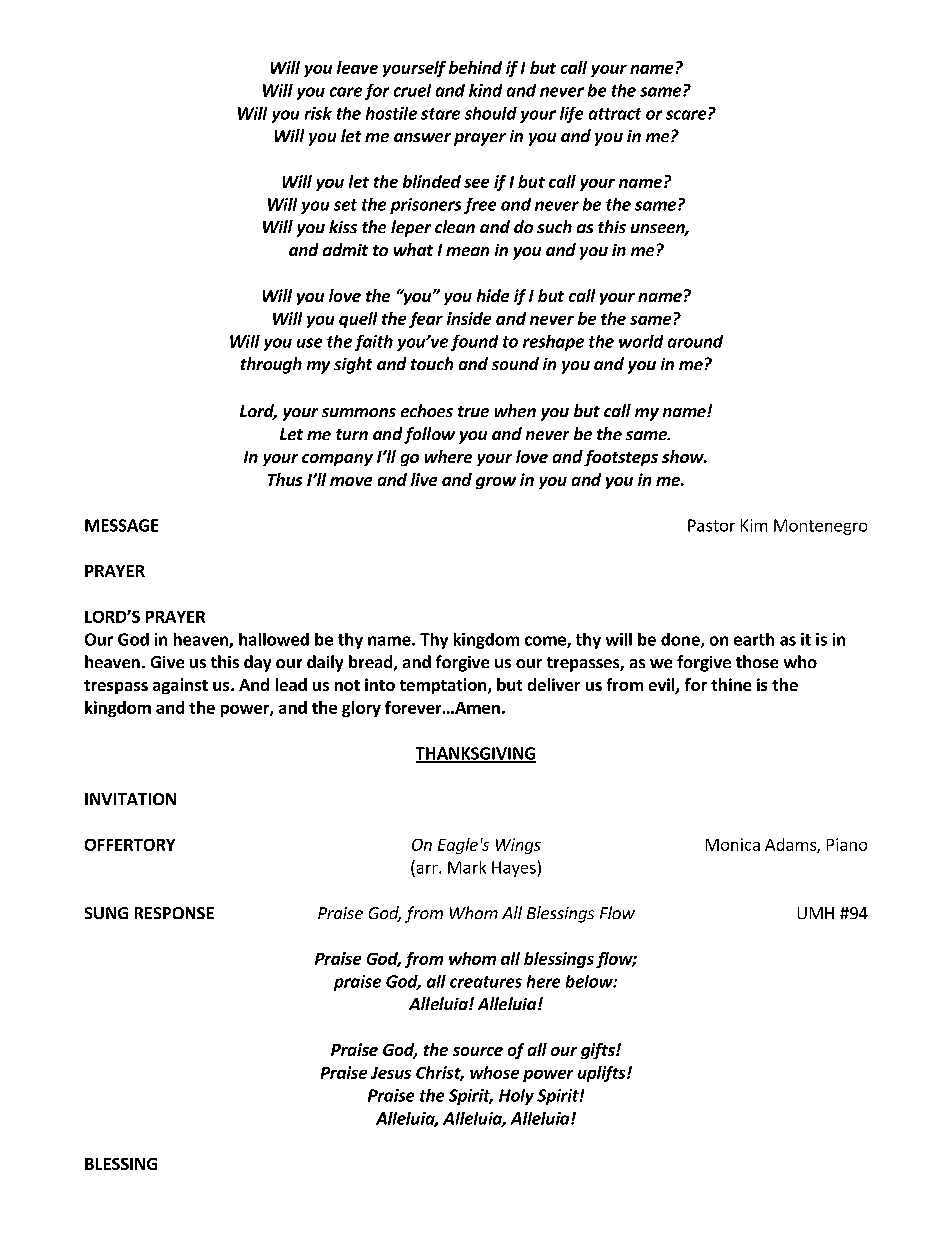 This document has height=1233, width=952. Describe the element at coordinates (467, 867) in the document. I see `Mark` at that location.
